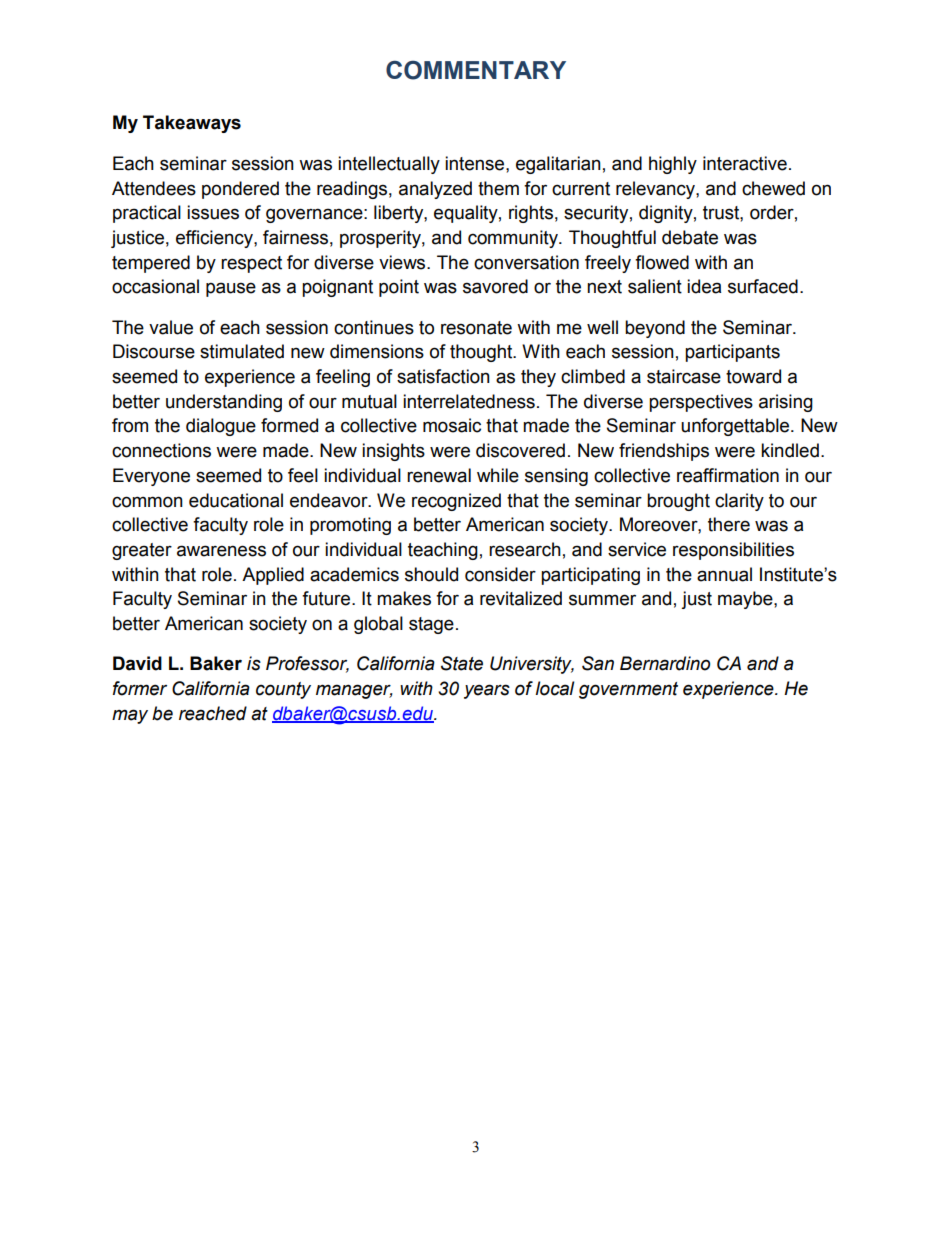  What do you see at coordinates (137, 663) in the screenshot?
I see `David` at bounding box center [137, 663].
